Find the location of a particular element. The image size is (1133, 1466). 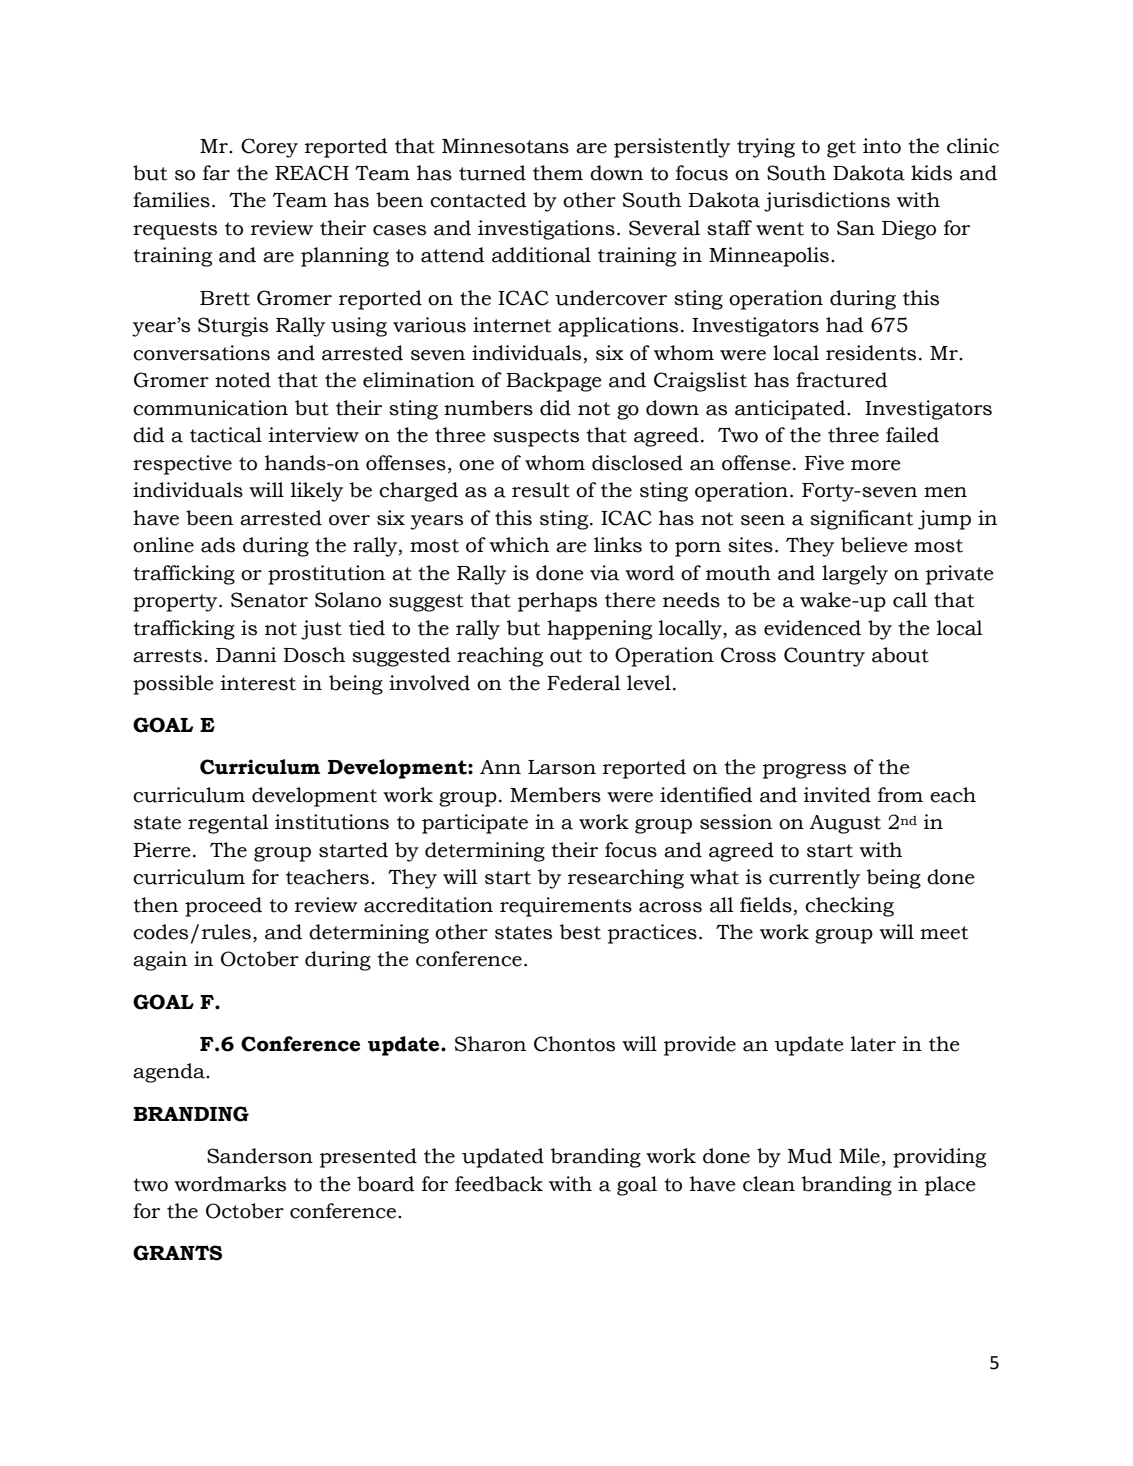

into is located at coordinates (882, 146).
